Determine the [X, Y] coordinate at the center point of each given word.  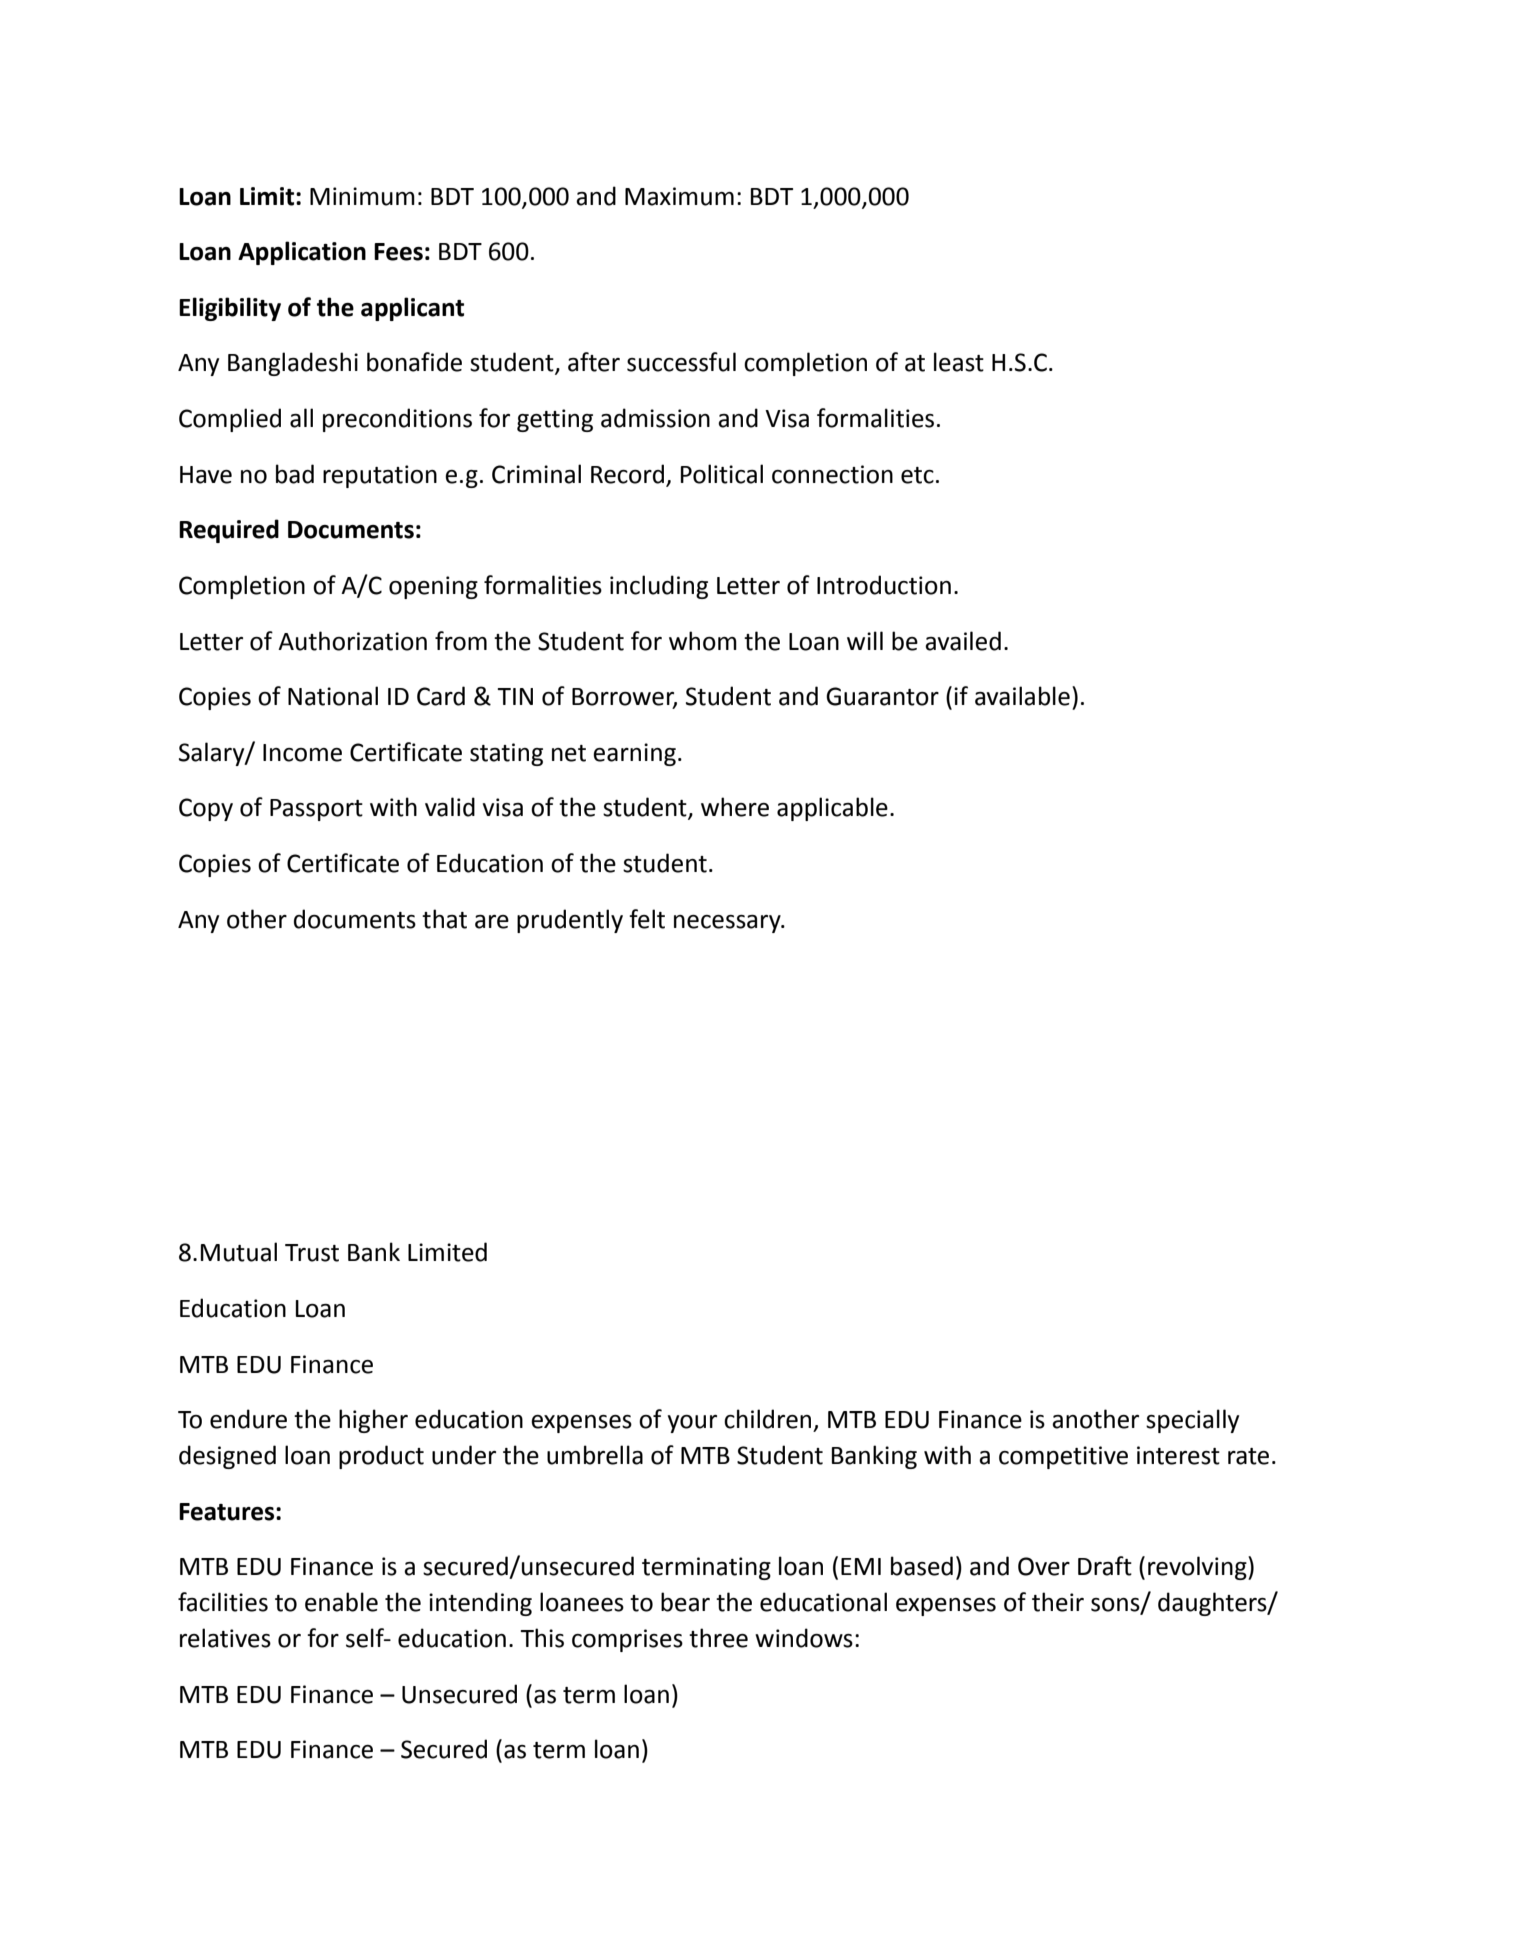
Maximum [679, 196]
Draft [1105, 1566]
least [959, 362]
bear [685, 1602]
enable [341, 1602]
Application [302, 253]
